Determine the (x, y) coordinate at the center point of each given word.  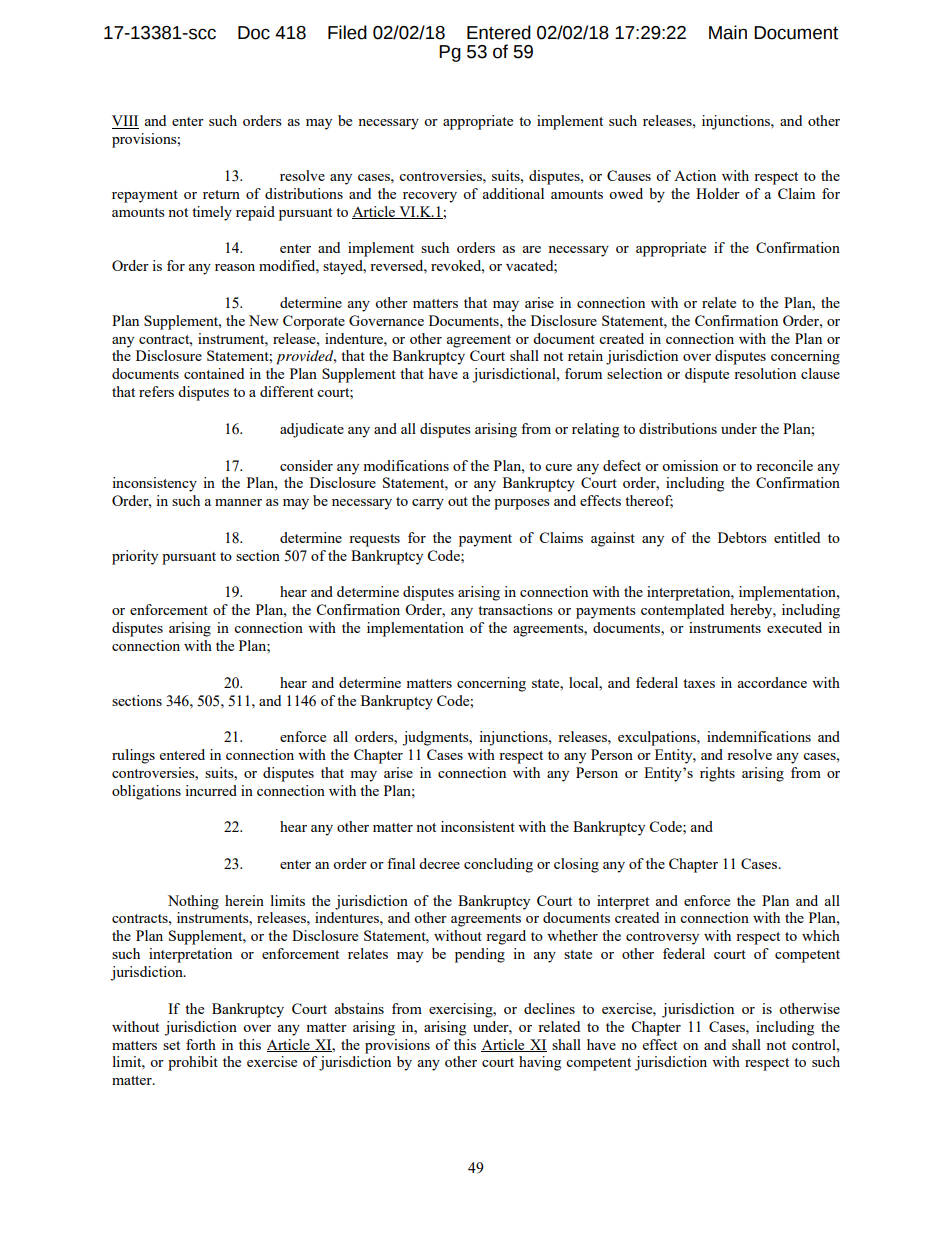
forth (201, 1044)
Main (728, 32)
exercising (462, 1010)
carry (428, 504)
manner (238, 502)
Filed (347, 32)
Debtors (742, 537)
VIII (125, 122)
